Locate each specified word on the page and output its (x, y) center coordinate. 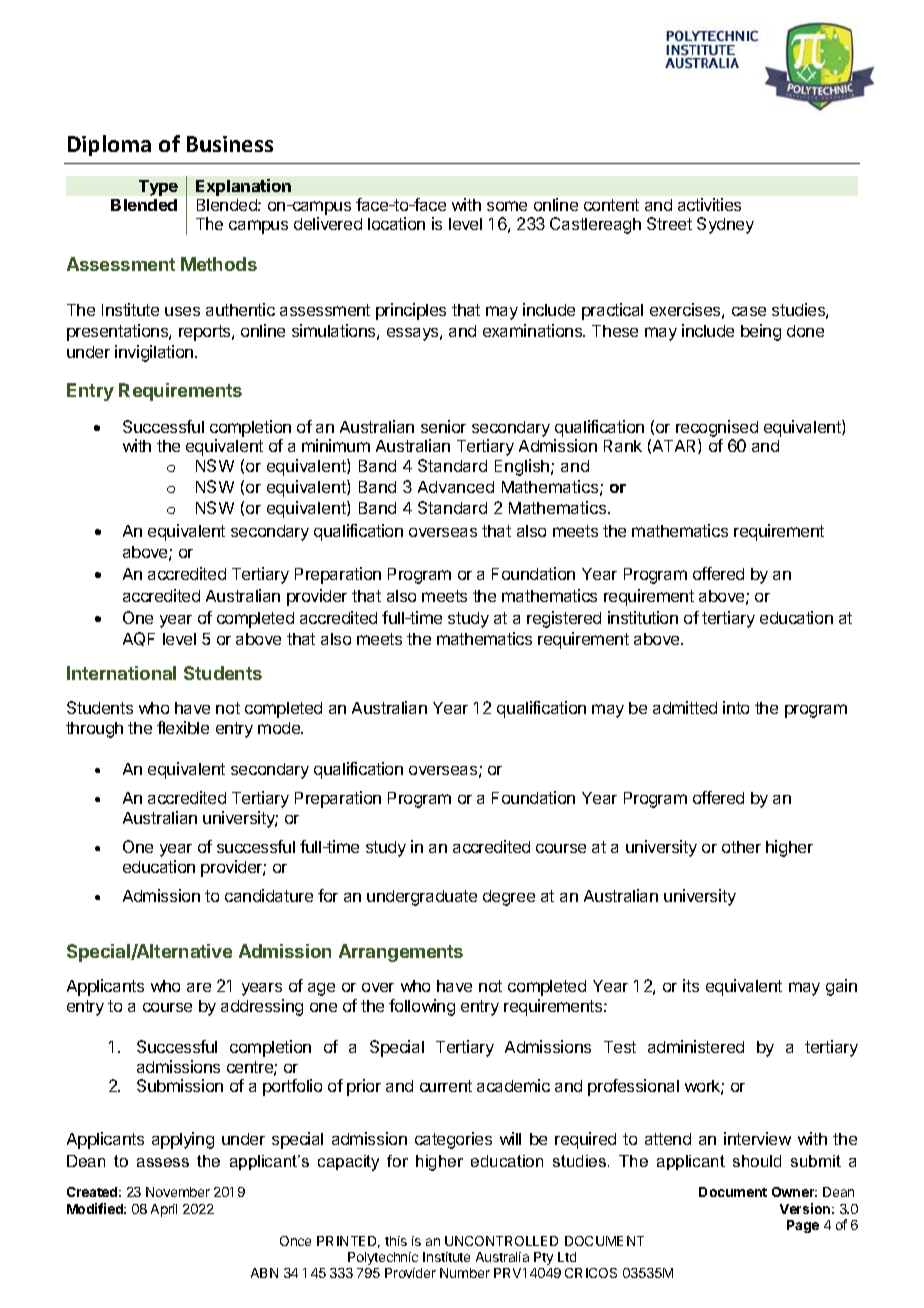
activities (709, 204)
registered (564, 619)
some (507, 206)
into (736, 707)
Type (158, 188)
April (164, 1210)
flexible (183, 727)
